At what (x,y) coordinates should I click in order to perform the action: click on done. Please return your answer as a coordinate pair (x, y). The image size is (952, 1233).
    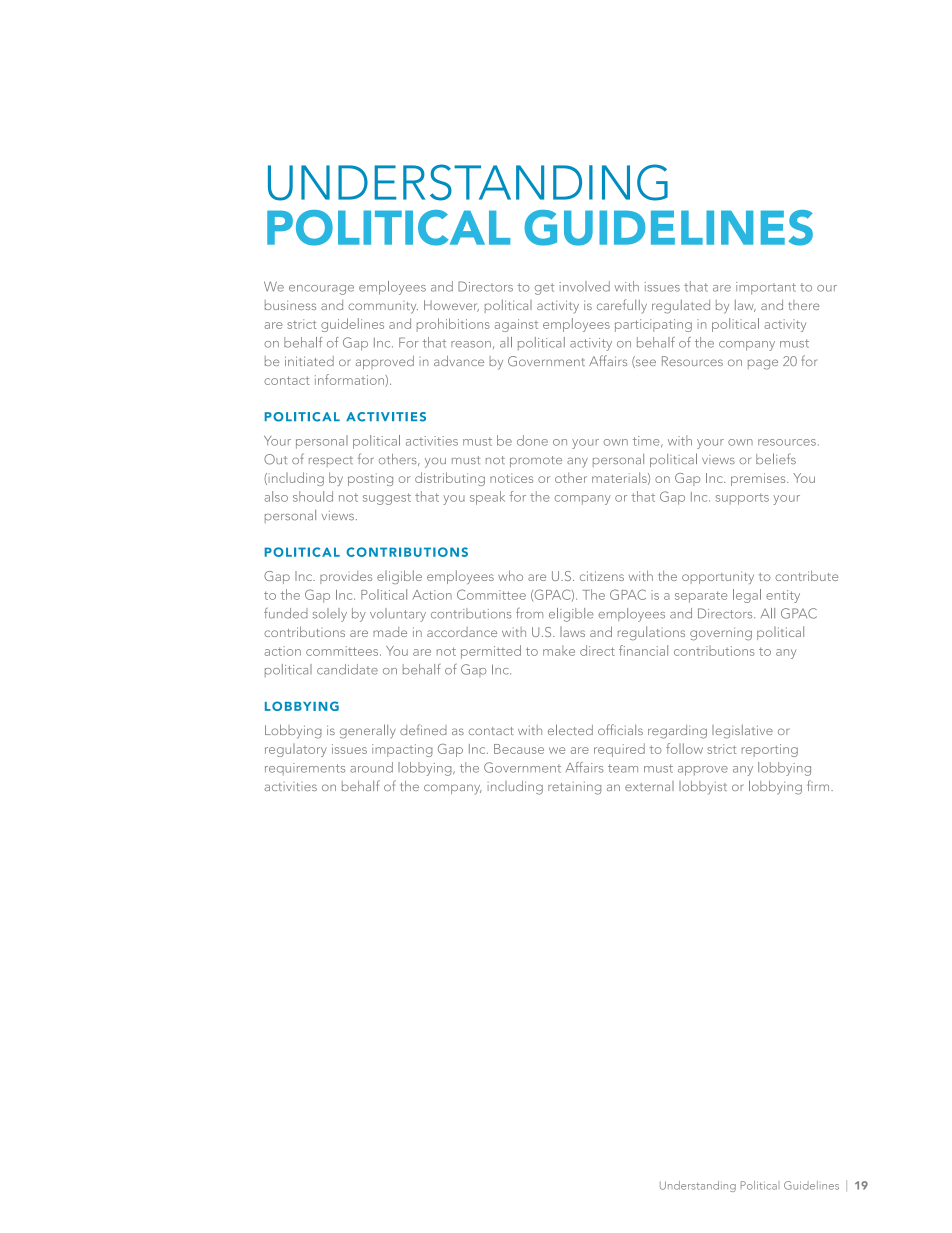
    Looking at the image, I should click on (532, 440).
